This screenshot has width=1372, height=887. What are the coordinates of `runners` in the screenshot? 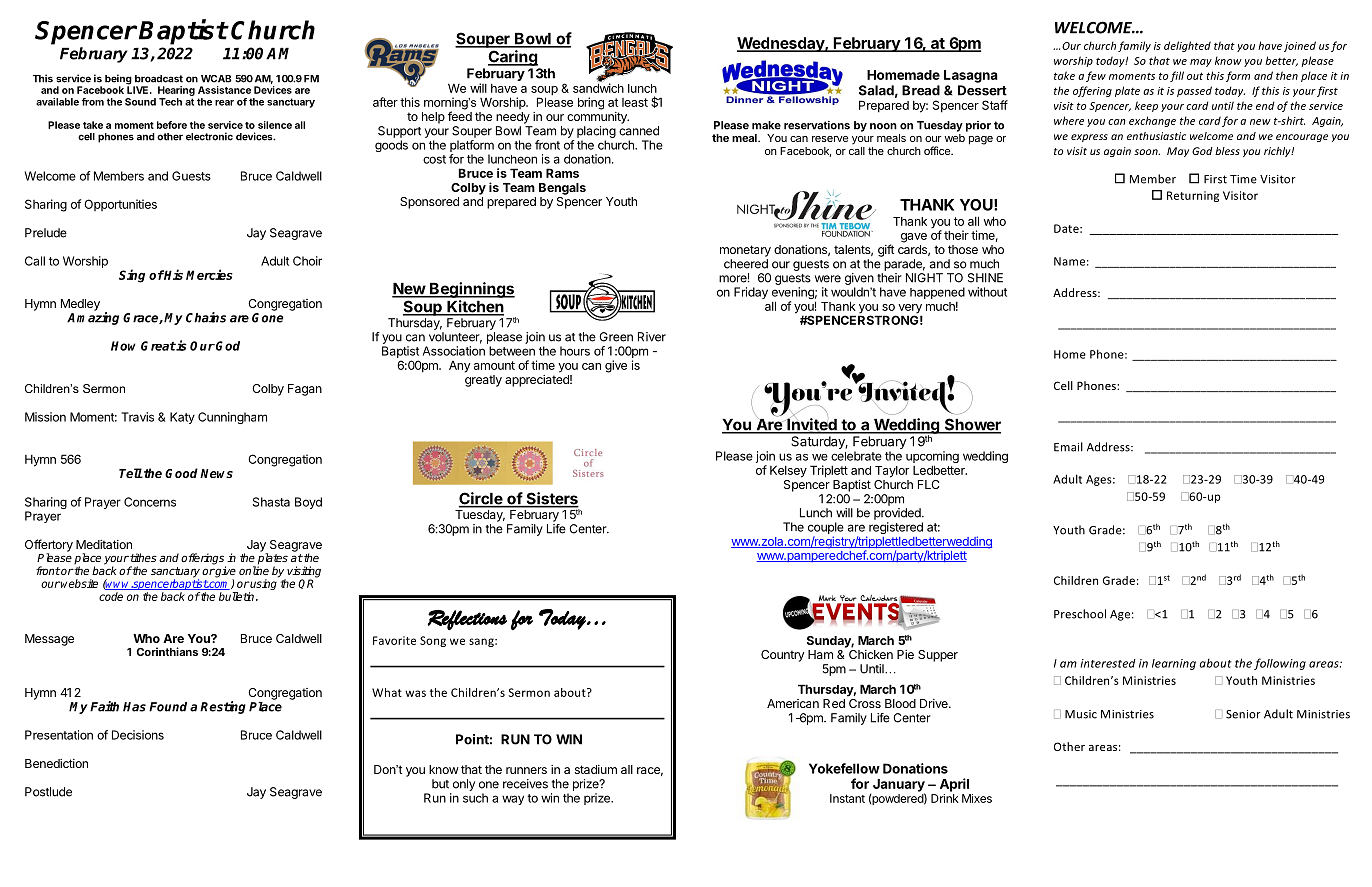 It's located at (526, 770).
